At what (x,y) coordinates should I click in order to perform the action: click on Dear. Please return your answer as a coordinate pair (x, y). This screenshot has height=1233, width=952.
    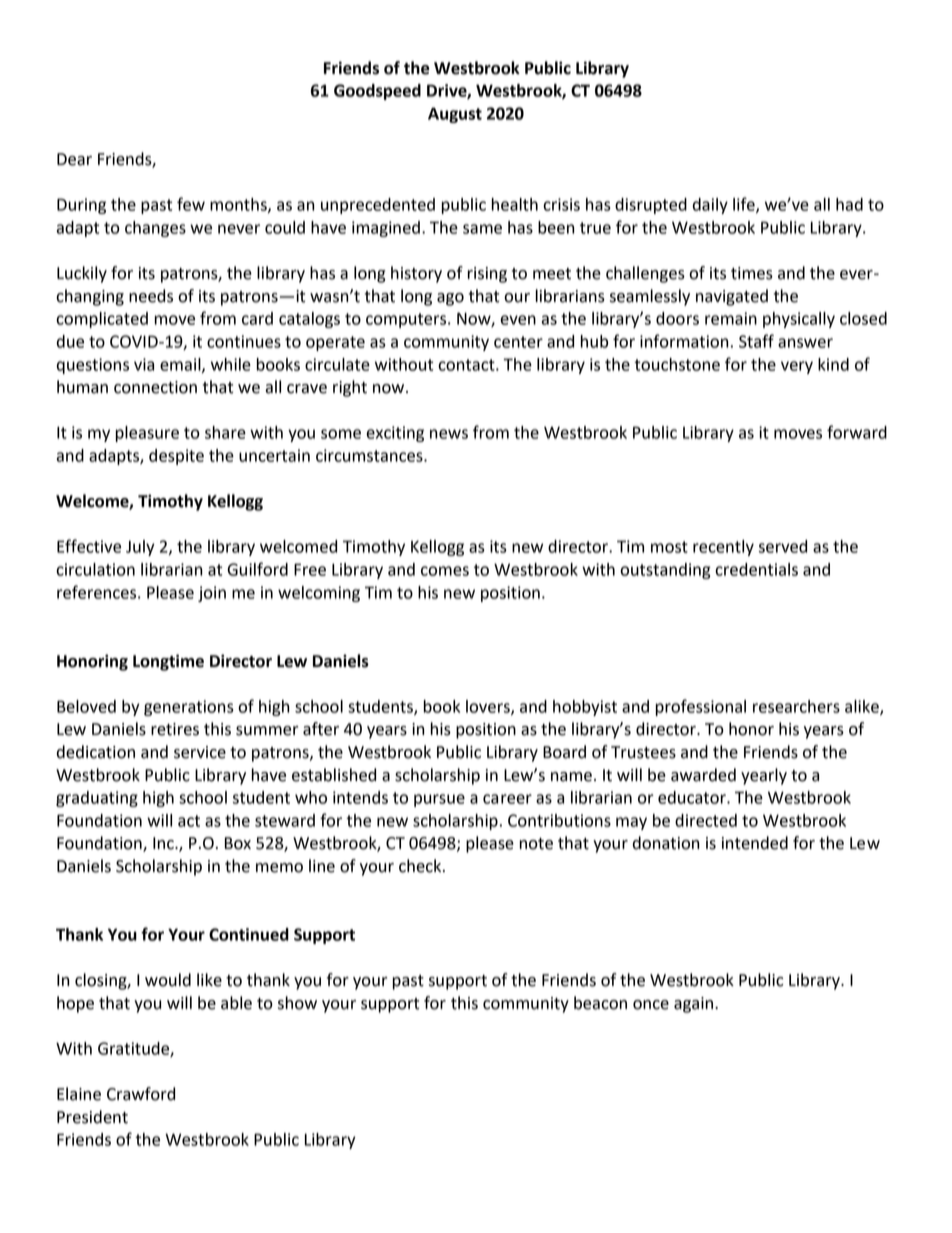
    Looking at the image, I should click on (74, 159).
